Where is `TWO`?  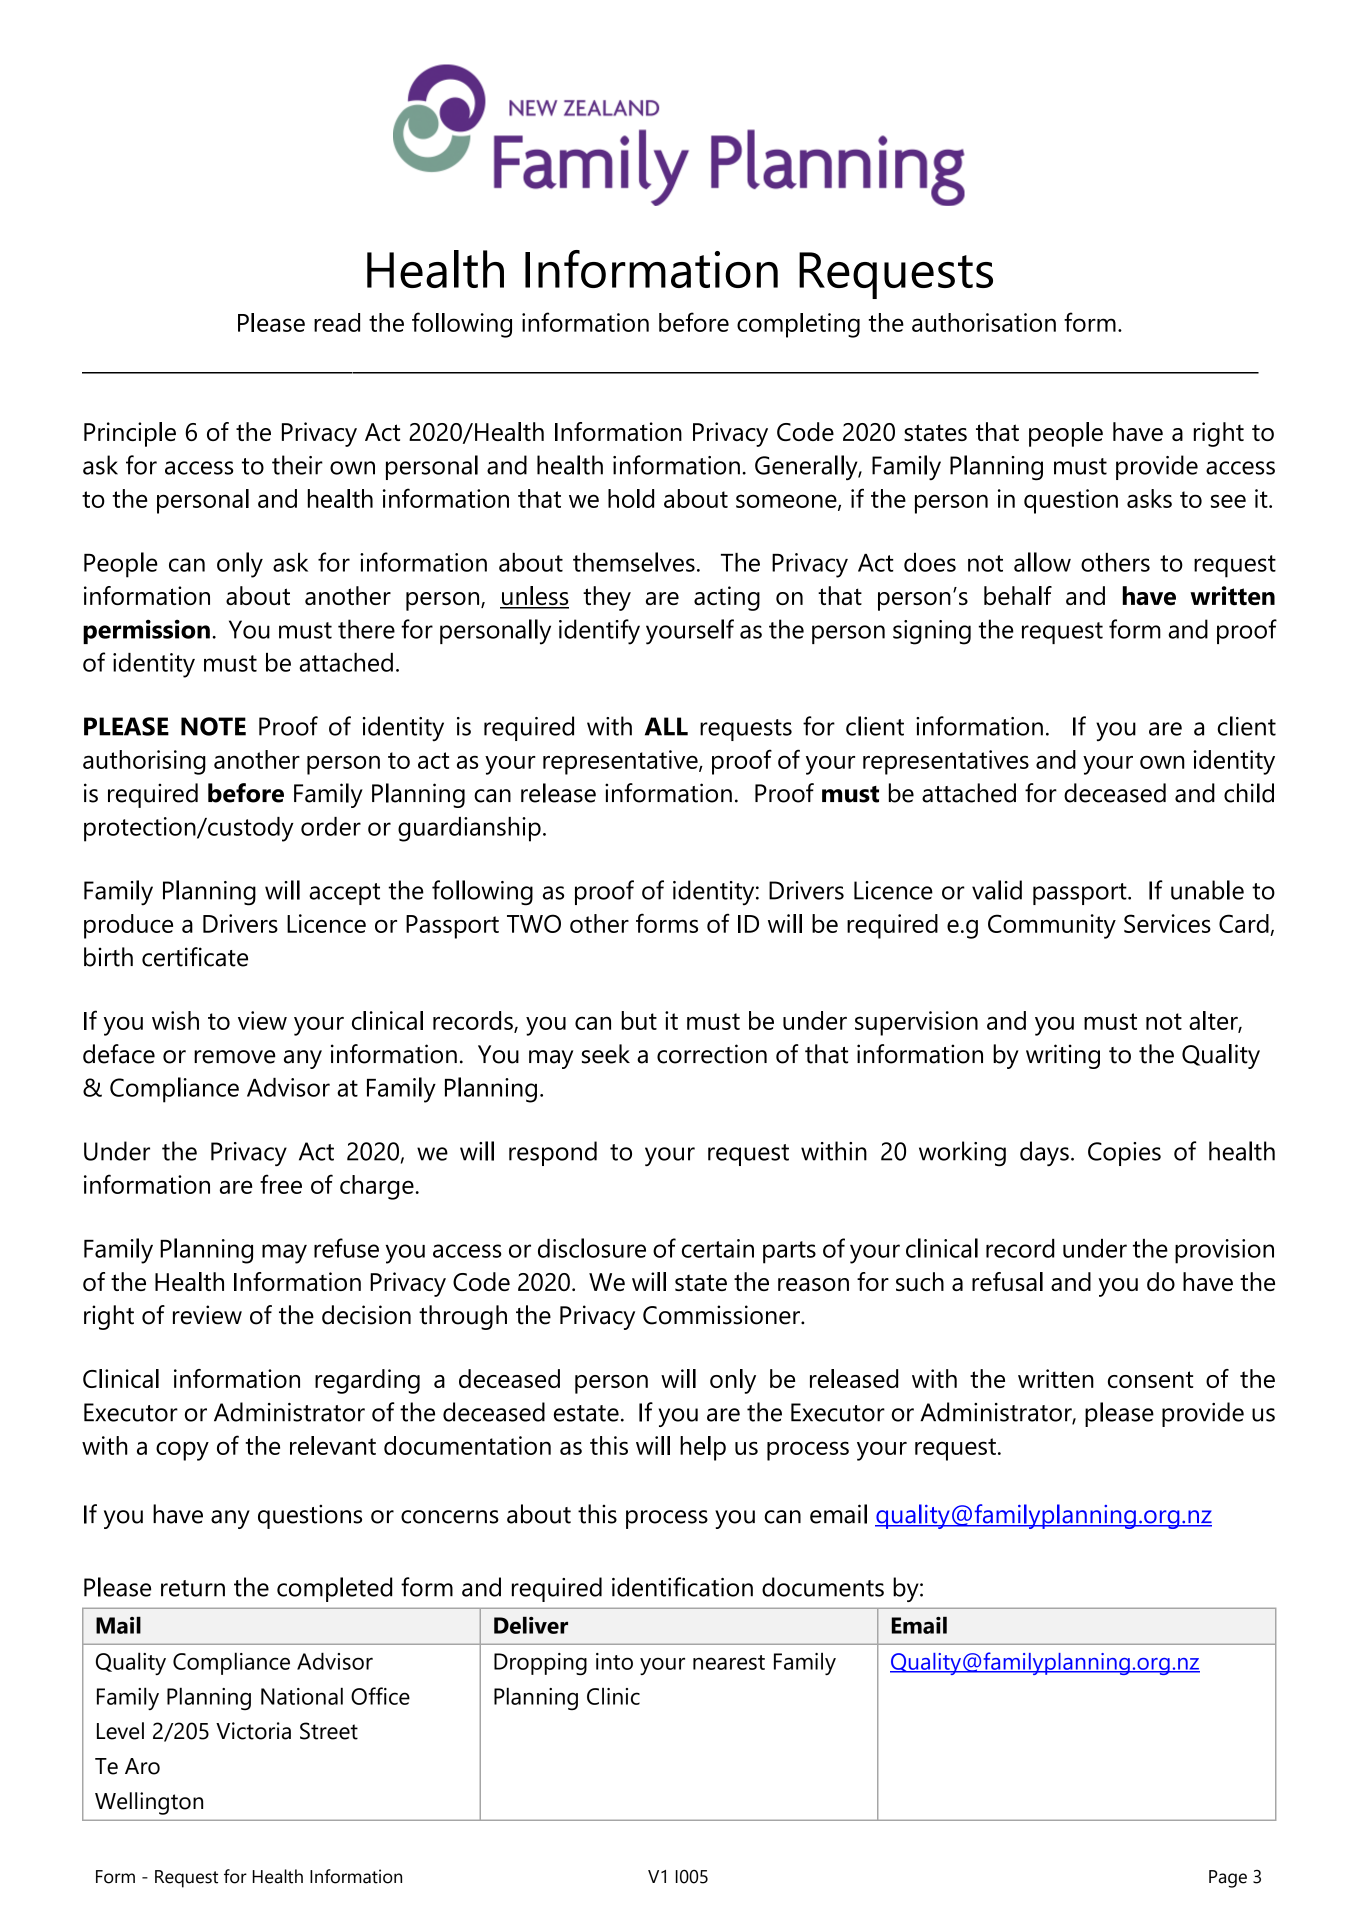
TWO is located at coordinates (534, 923).
